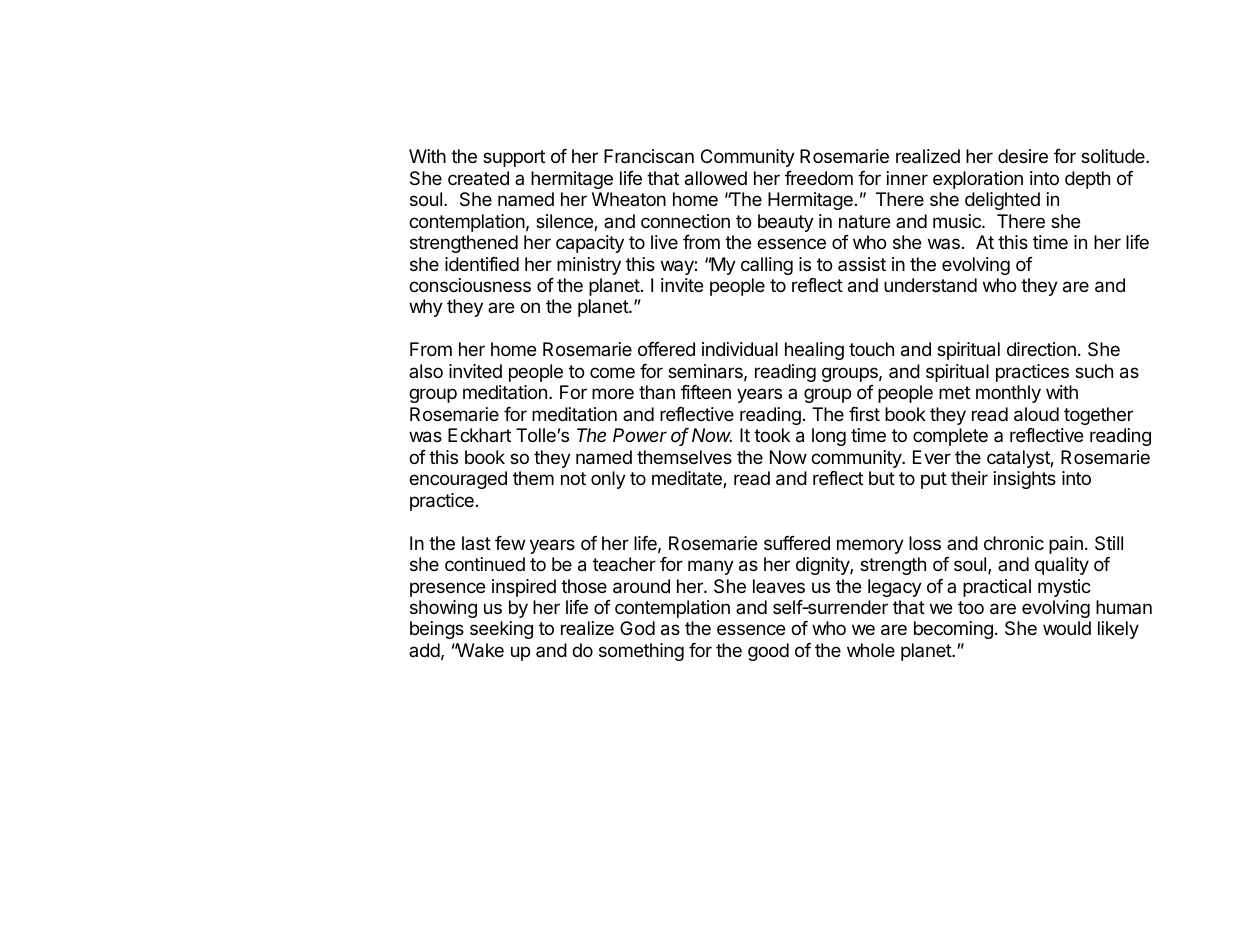  What do you see at coordinates (479, 435) in the screenshot?
I see `Eckhart` at bounding box center [479, 435].
